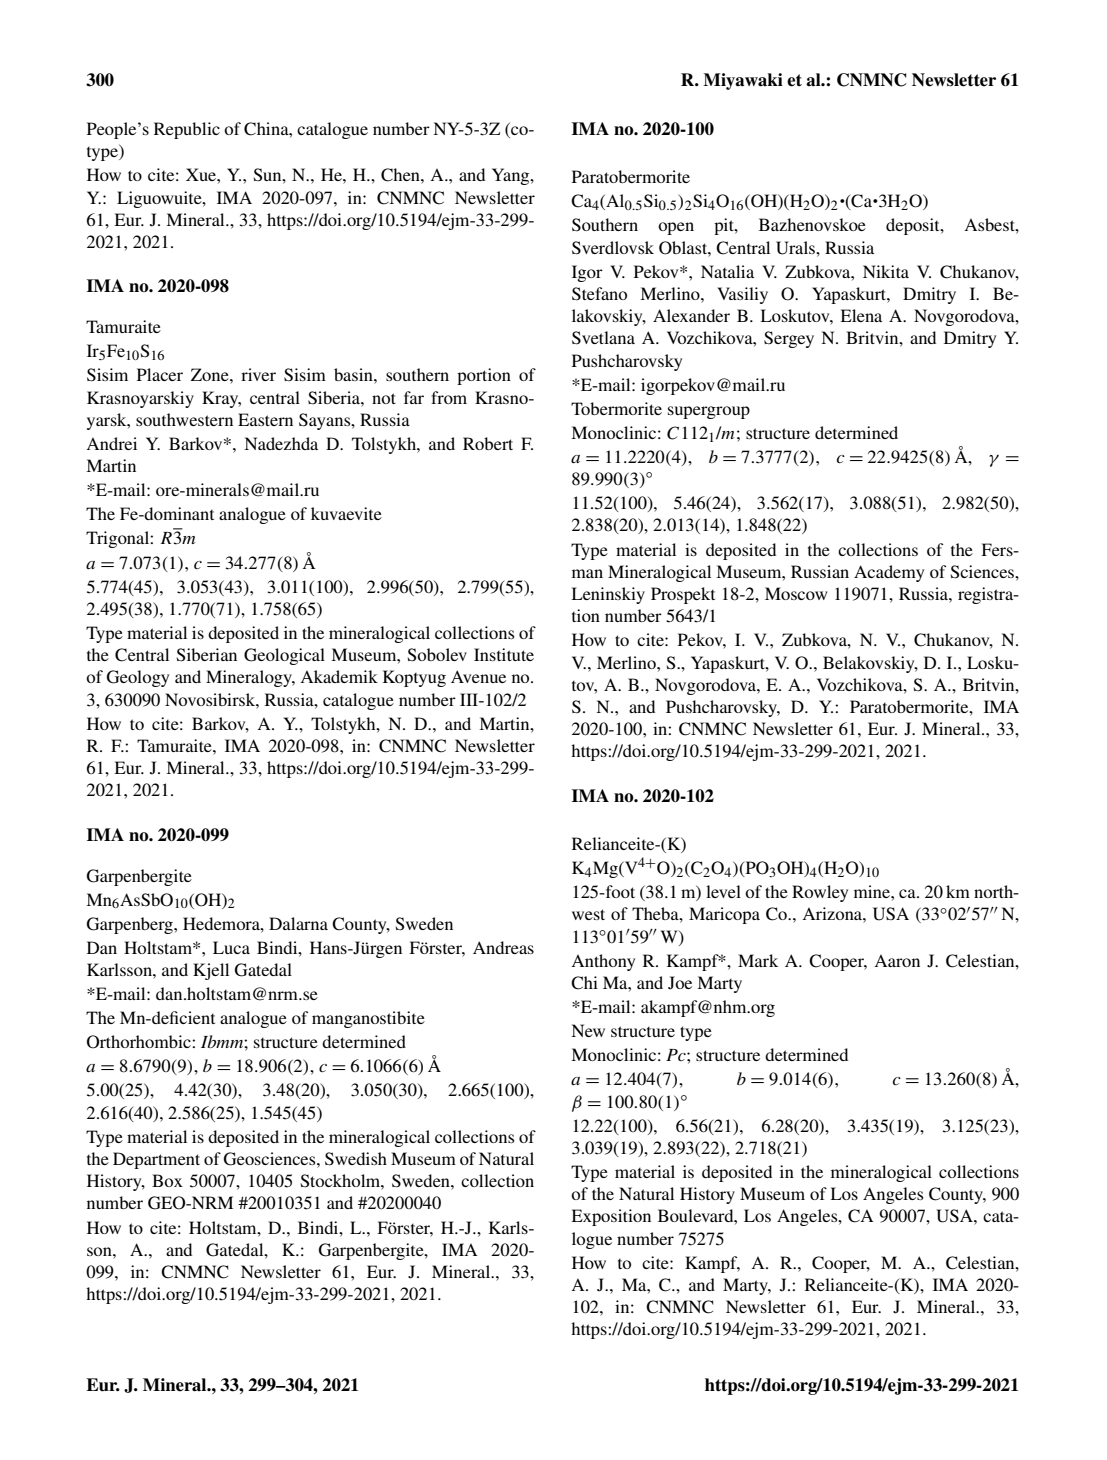 This image has width=1107, height=1460. Describe the element at coordinates (796, 593) in the image. I see `Moscow` at that location.
